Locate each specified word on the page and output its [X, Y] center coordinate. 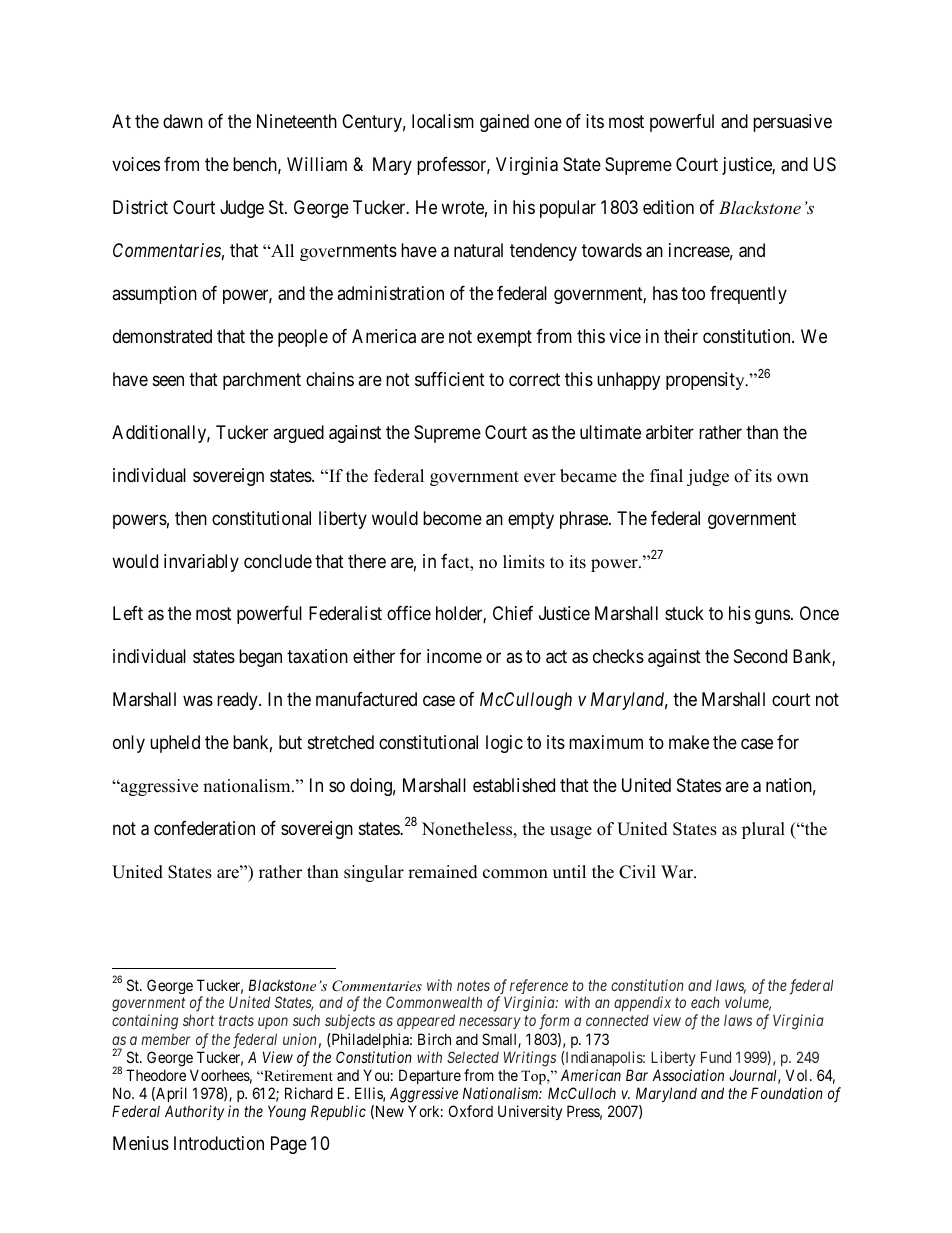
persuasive [792, 123]
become [452, 518]
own [793, 478]
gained [504, 123]
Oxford [471, 1111]
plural [763, 830]
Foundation [787, 1093]
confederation [204, 828]
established [514, 785]
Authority [194, 1112]
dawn [183, 121]
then [191, 518]
